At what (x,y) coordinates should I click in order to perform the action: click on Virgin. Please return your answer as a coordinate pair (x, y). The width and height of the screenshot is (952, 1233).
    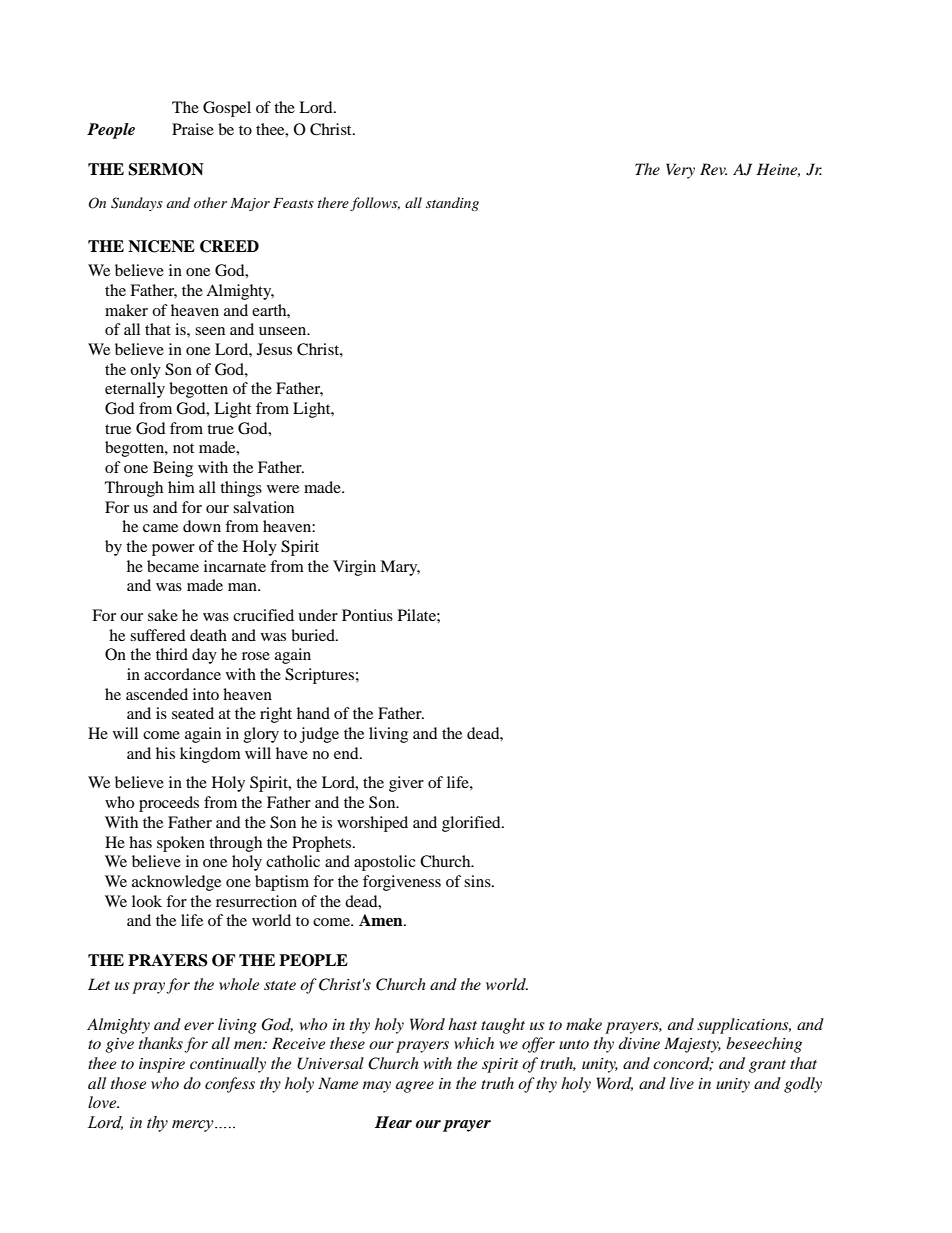
    Looking at the image, I should click on (354, 568).
